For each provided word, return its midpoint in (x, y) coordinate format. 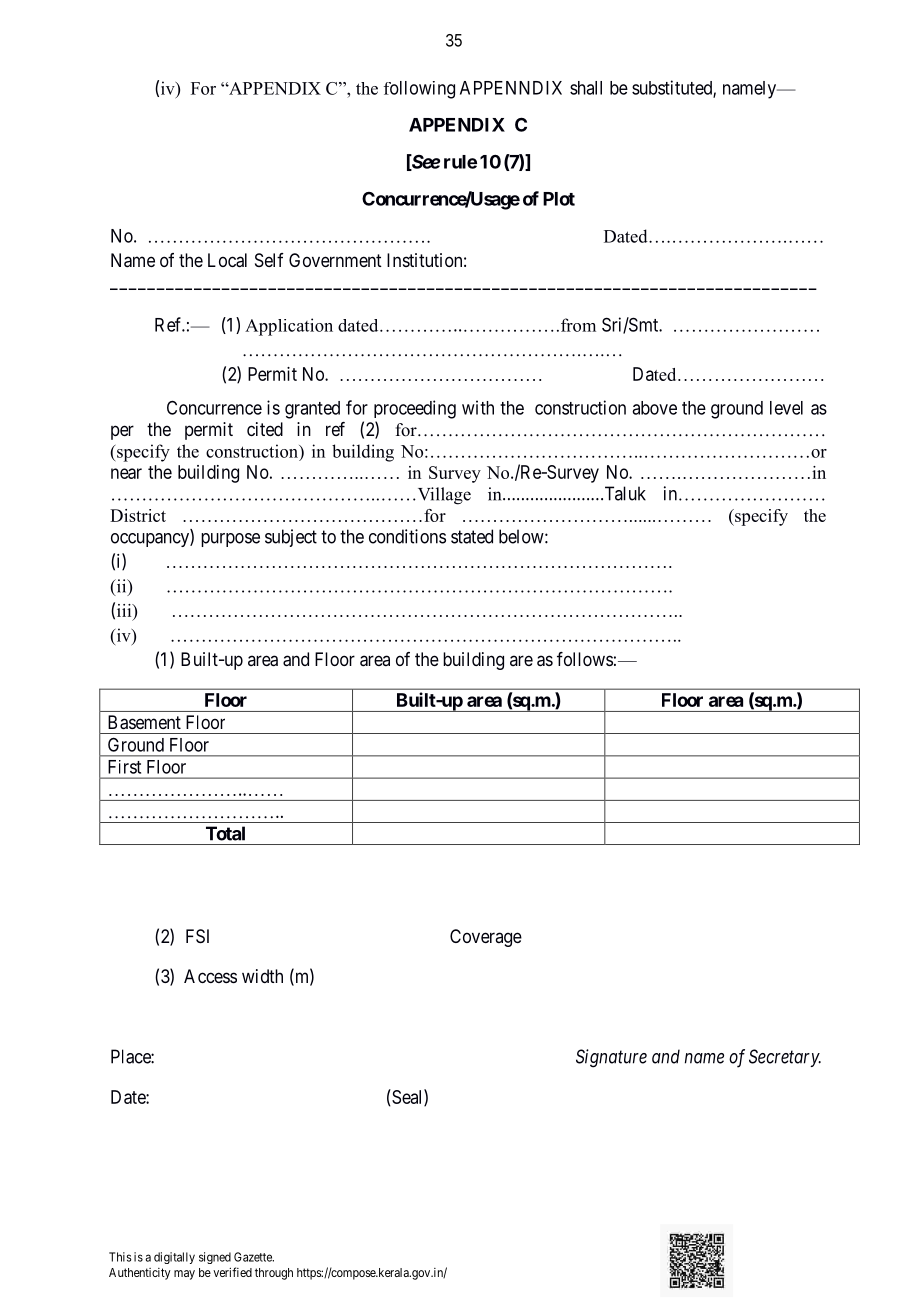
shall (586, 88)
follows (585, 659)
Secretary (785, 1058)
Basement (144, 722)
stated (472, 536)
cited (265, 429)
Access (210, 976)
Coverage (486, 938)
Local (227, 260)
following (419, 90)
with (478, 407)
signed (215, 1258)
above (654, 408)
